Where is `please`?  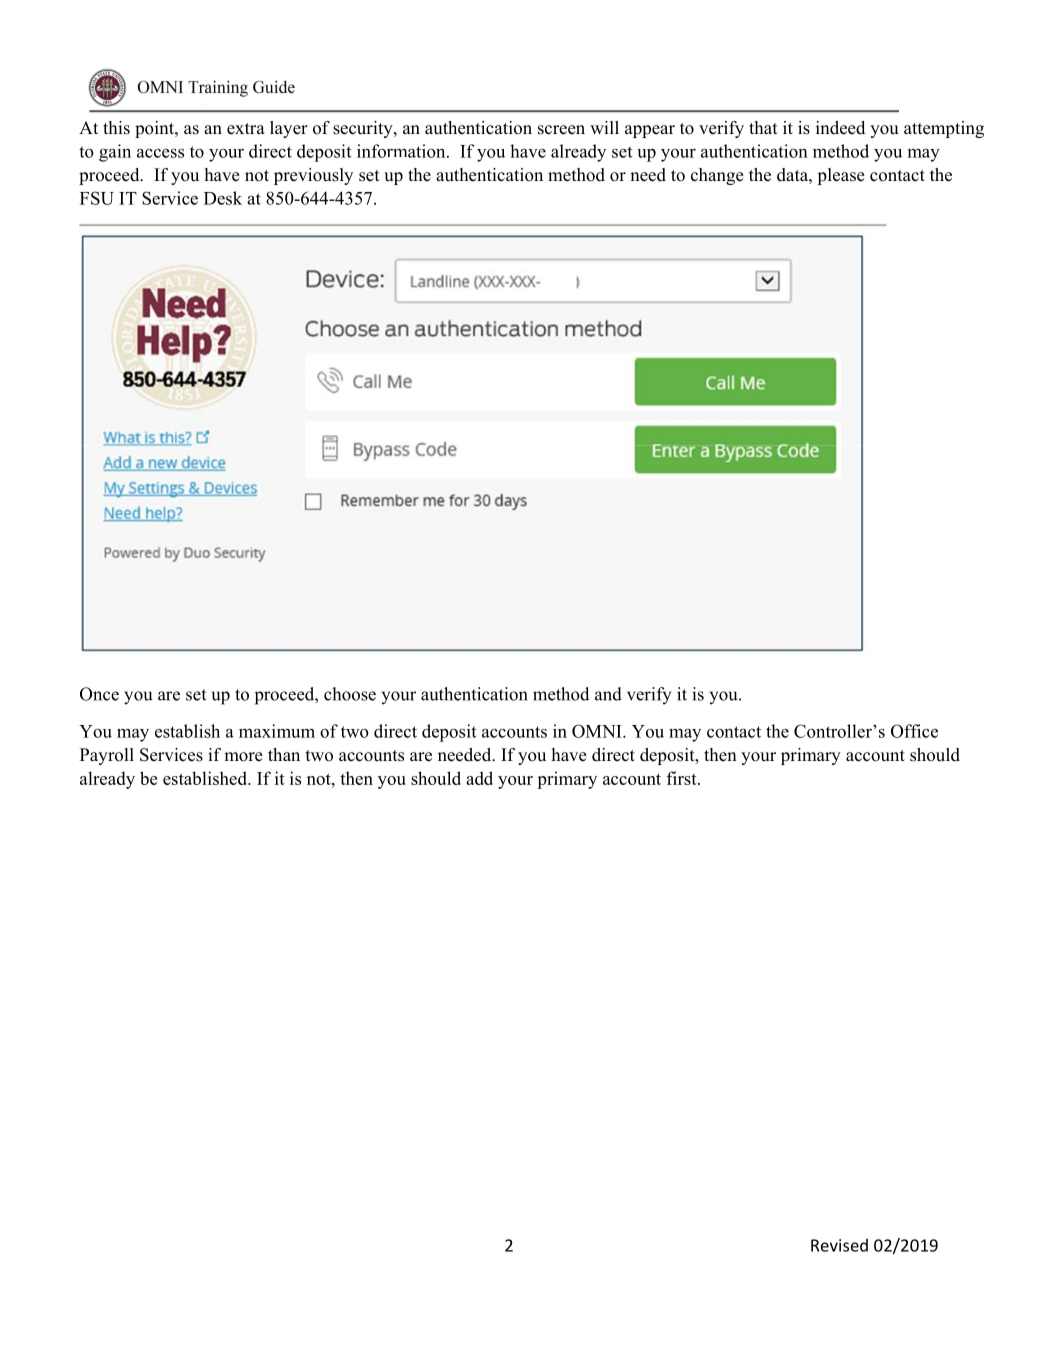 please is located at coordinates (841, 176).
